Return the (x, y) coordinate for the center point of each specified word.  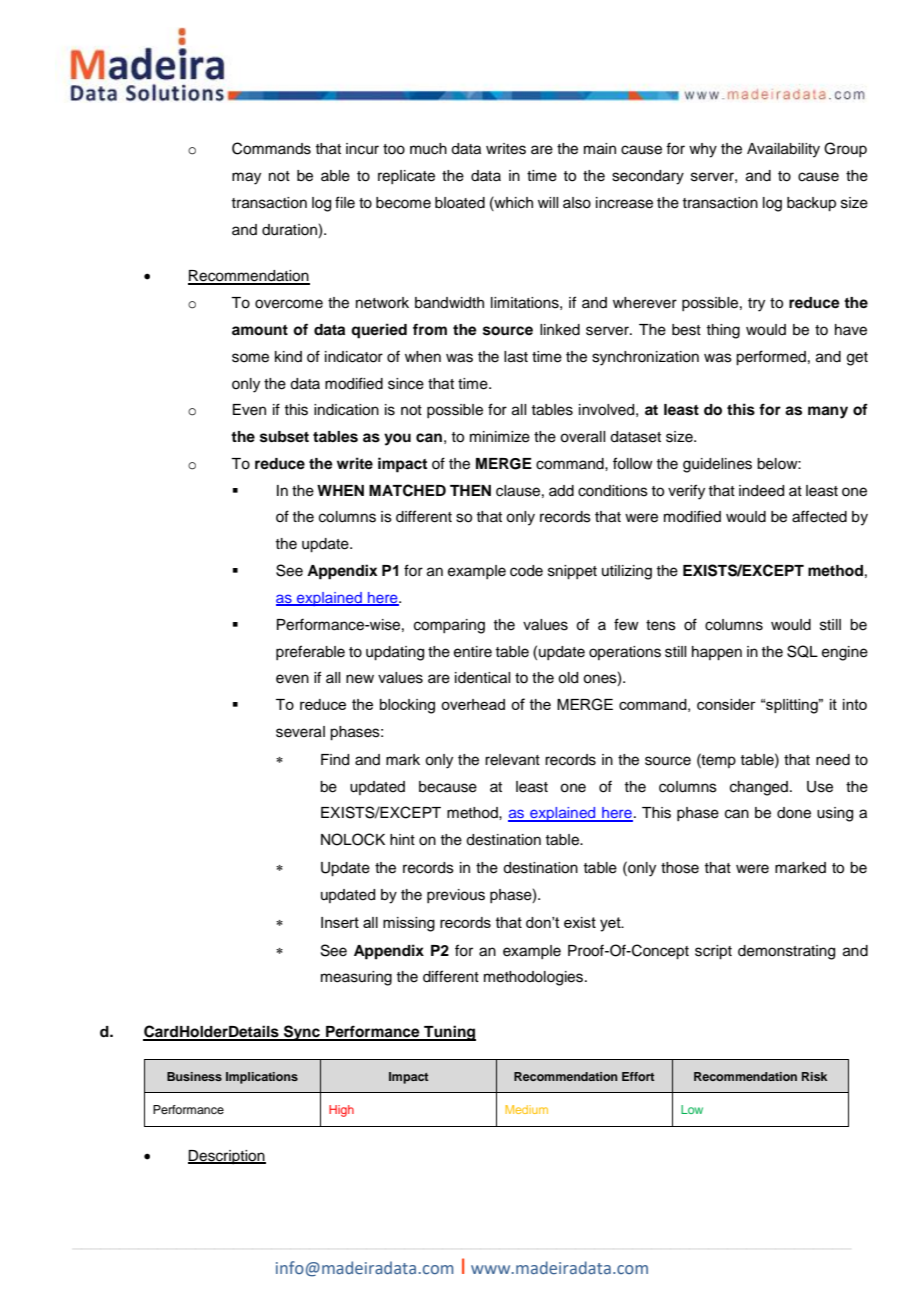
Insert (340, 922)
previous (456, 896)
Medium (526, 1109)
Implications (262, 1078)
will (548, 202)
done (794, 813)
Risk (814, 1076)
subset (284, 437)
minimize (500, 437)
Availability (783, 150)
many (828, 412)
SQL (802, 651)
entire (473, 652)
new (360, 679)
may (246, 178)
